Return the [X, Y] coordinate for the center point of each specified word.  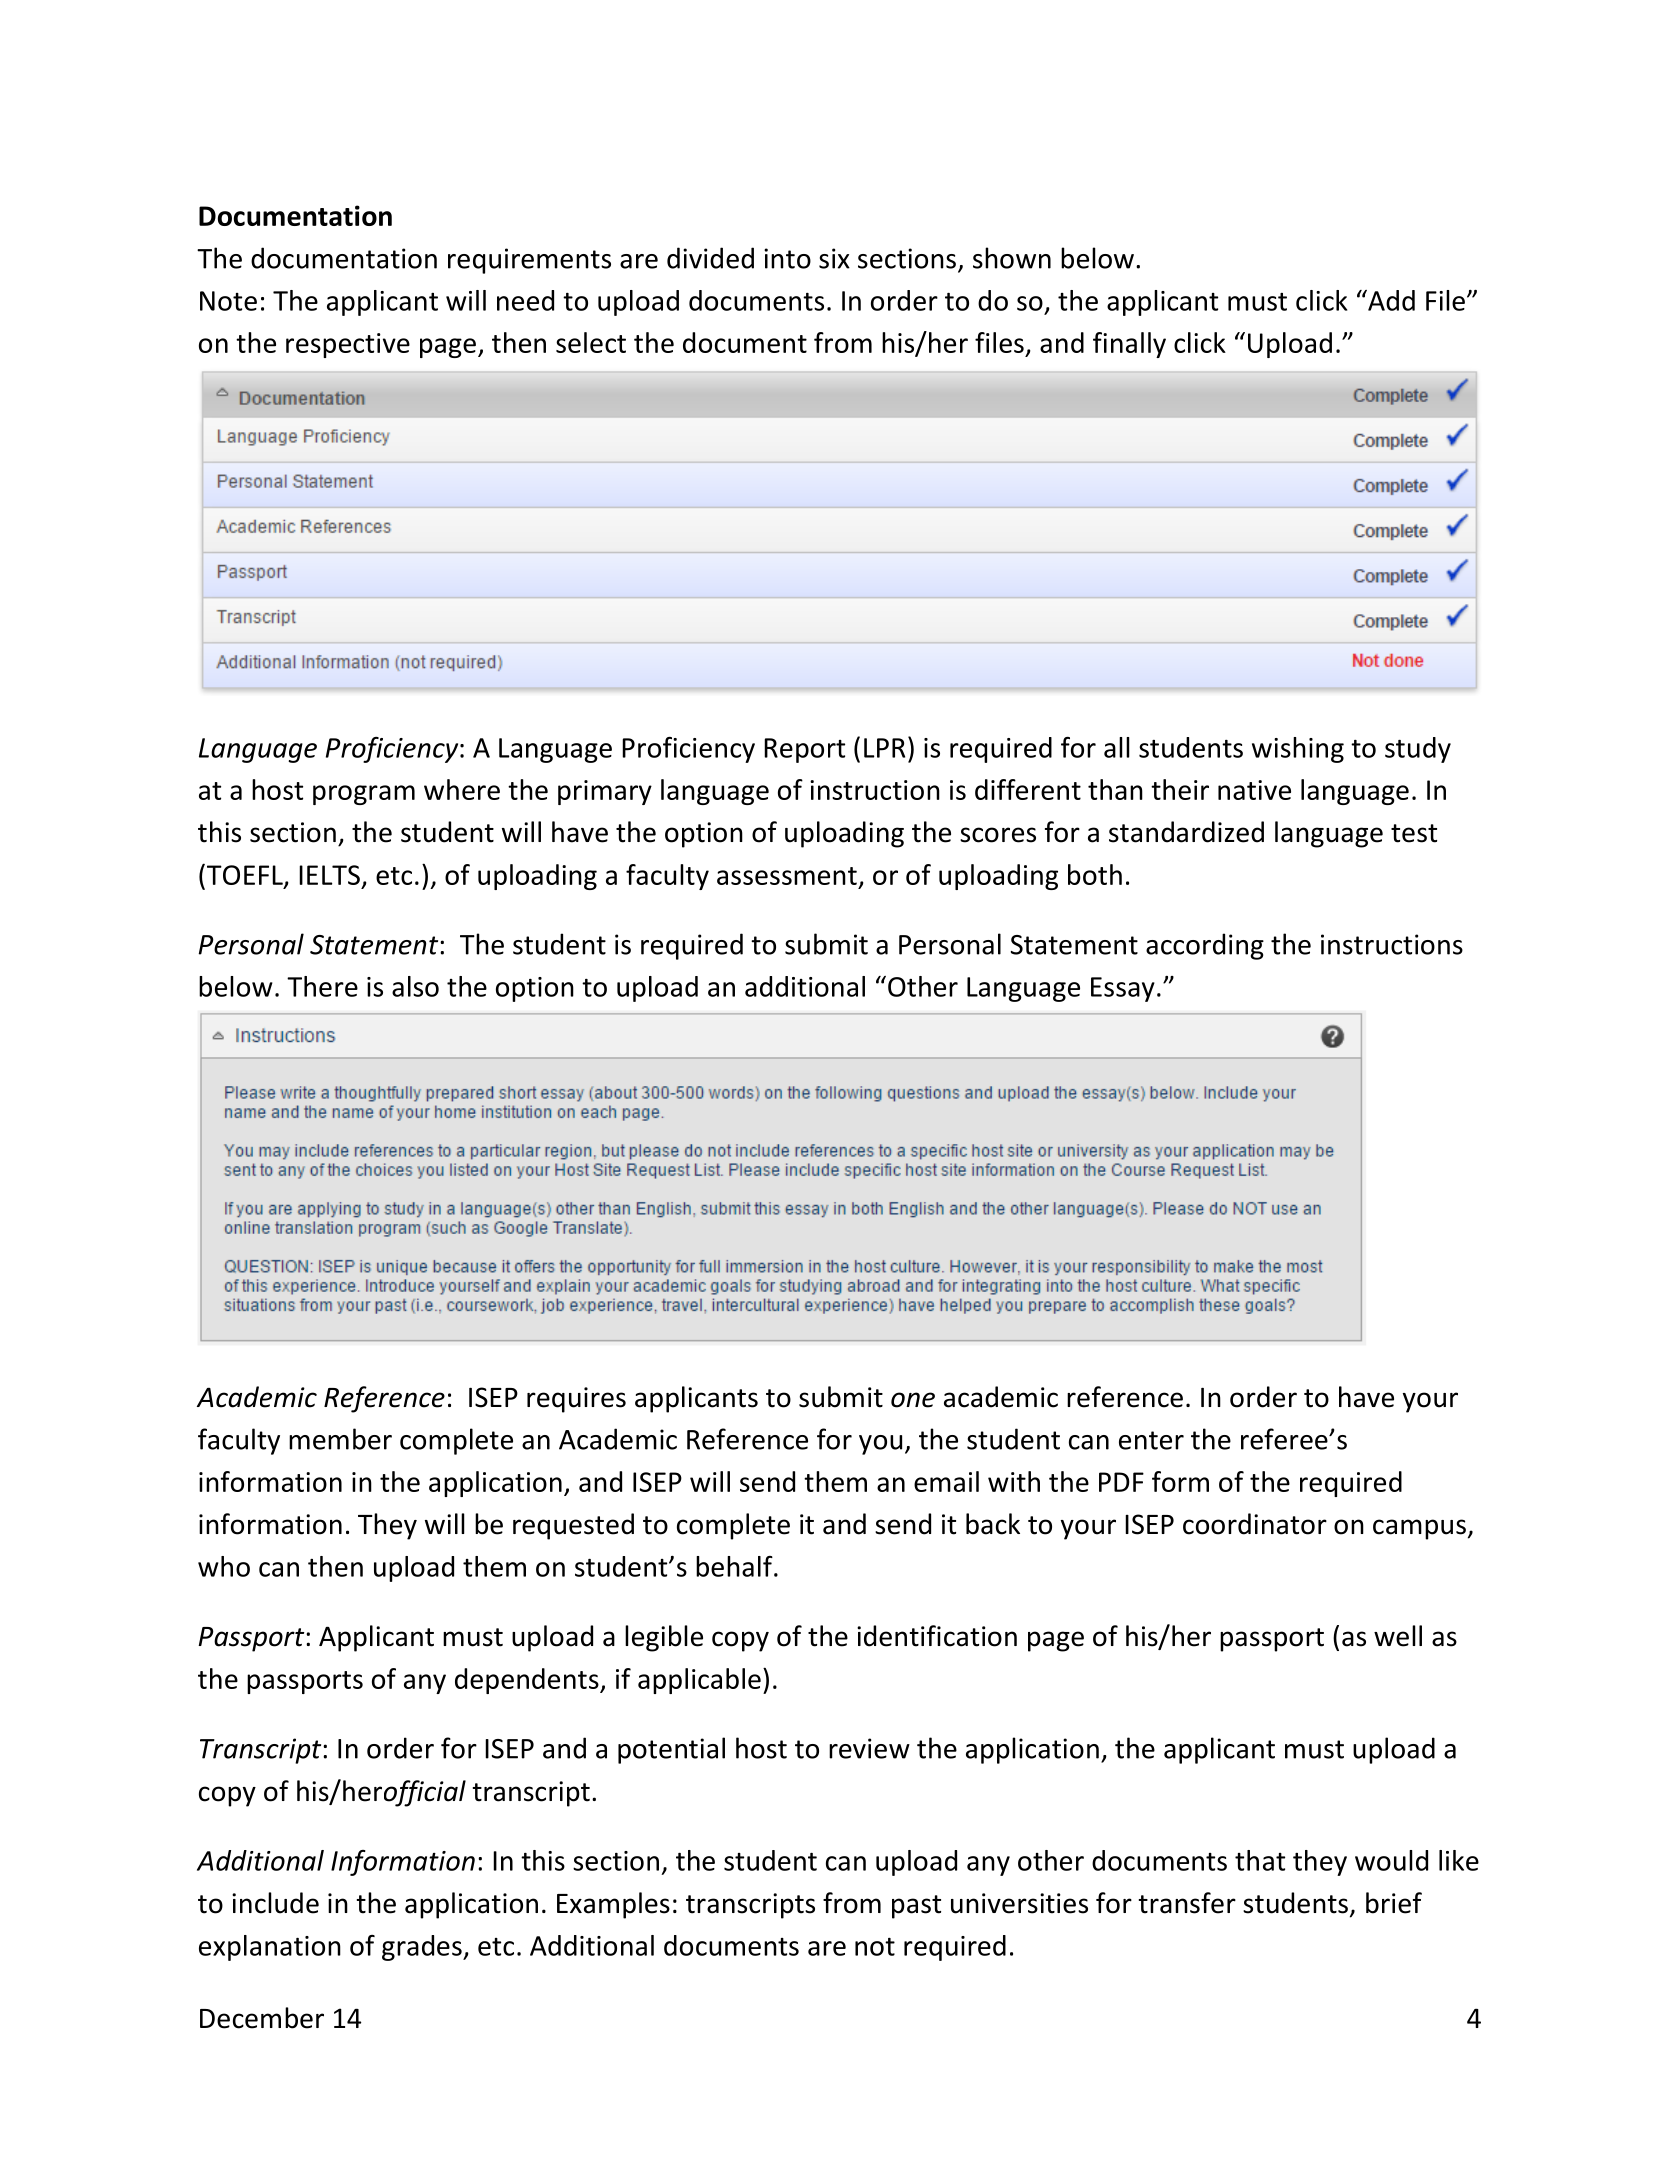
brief [1394, 1903]
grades [423, 1948]
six [834, 258]
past [916, 1907]
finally [1129, 345]
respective [348, 345]
